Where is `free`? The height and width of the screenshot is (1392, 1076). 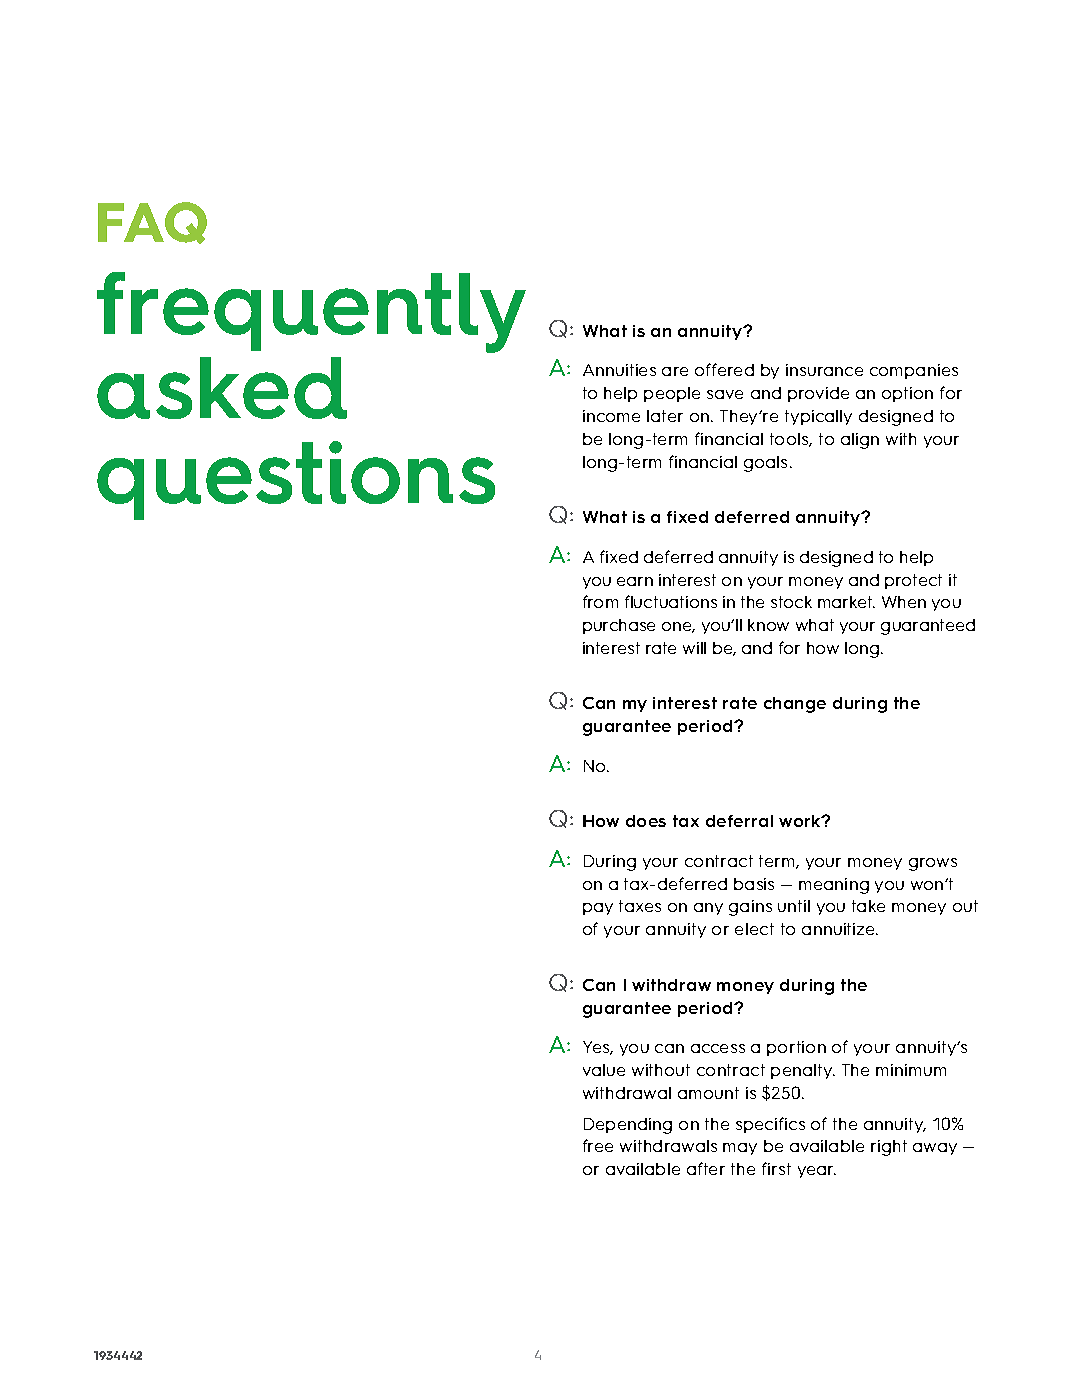 free is located at coordinates (598, 1145).
